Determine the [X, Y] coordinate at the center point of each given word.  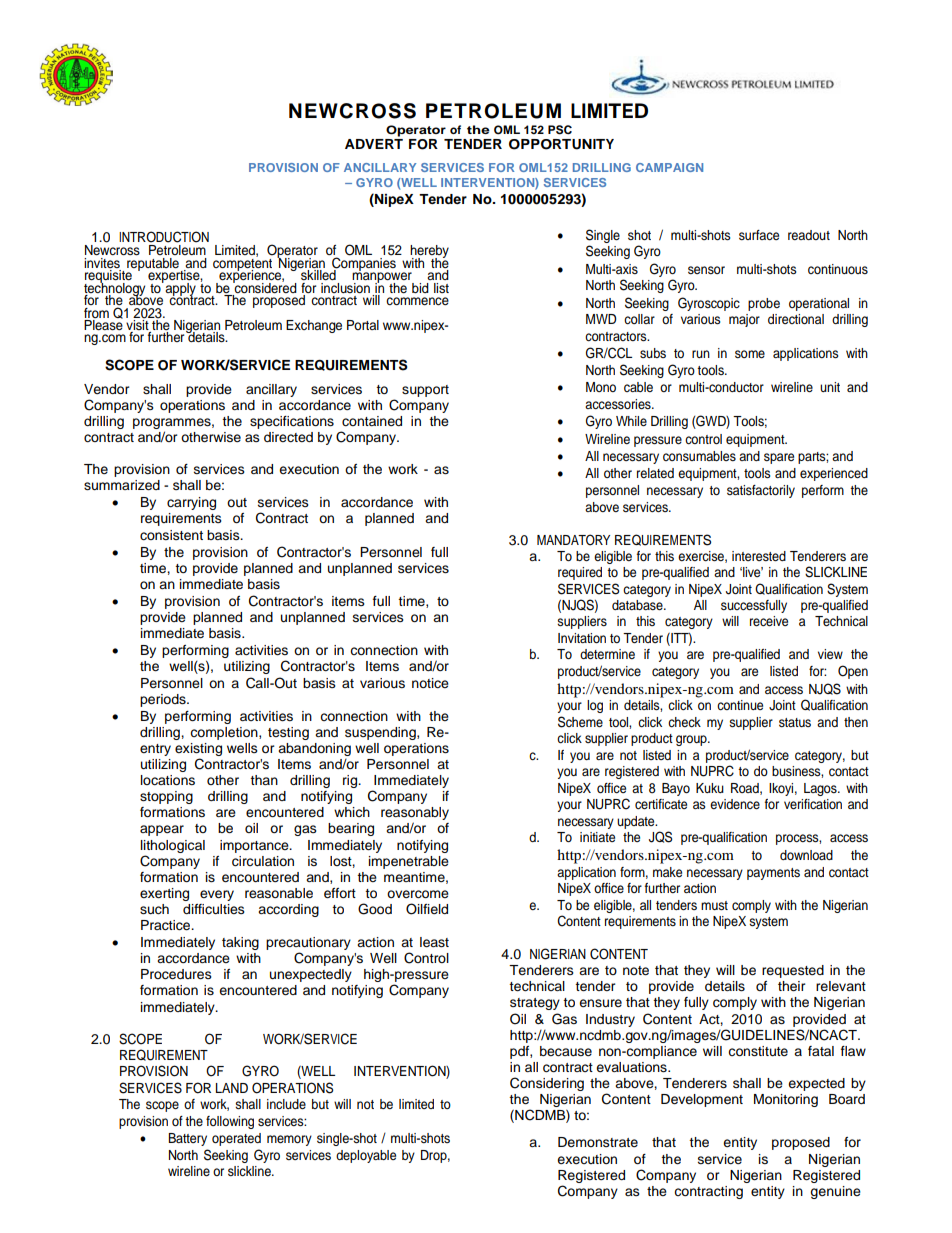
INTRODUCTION [164, 237]
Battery [187, 1139]
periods [164, 700]
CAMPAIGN [669, 167]
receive [769, 621]
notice [430, 683]
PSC [560, 130]
